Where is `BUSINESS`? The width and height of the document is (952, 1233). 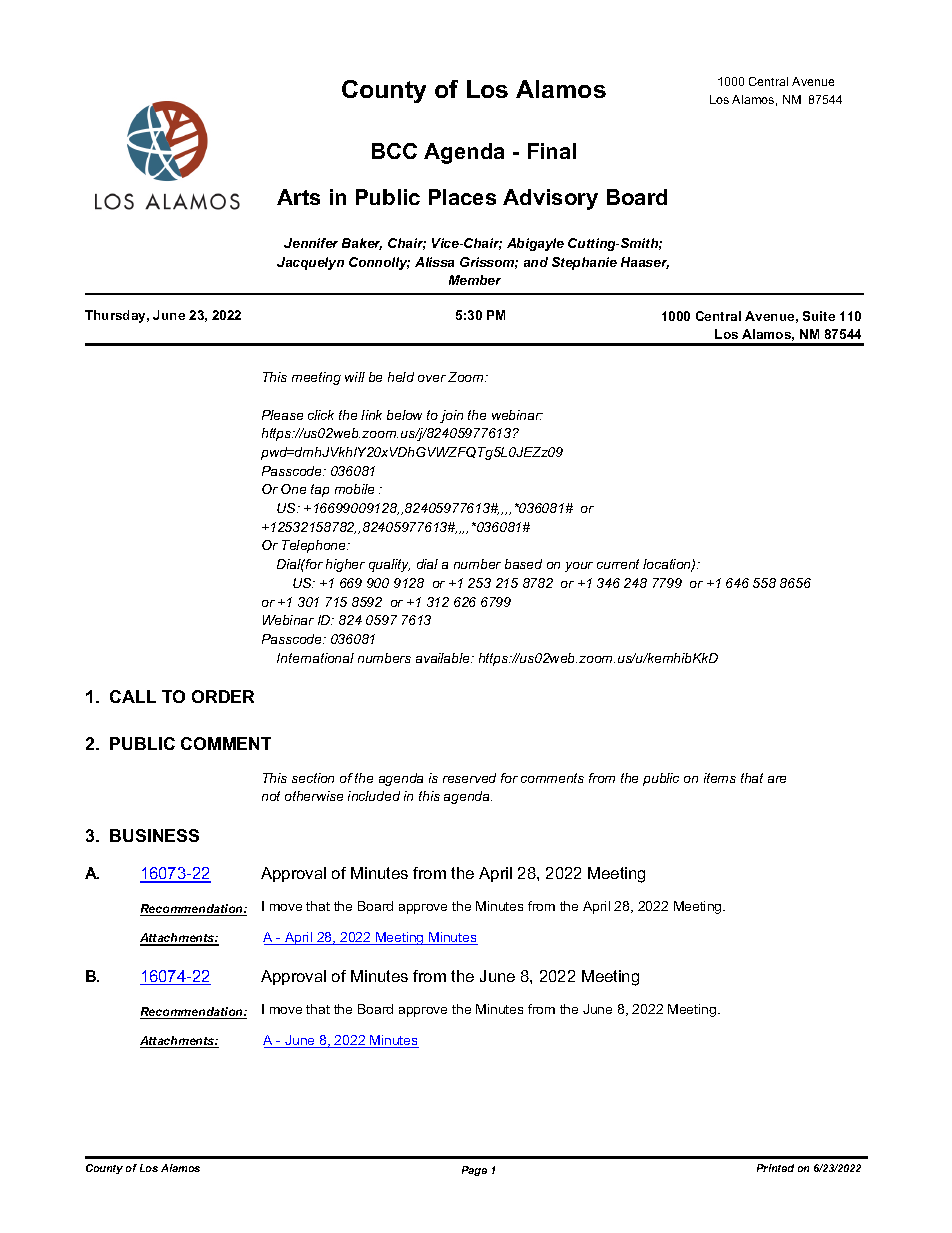 BUSINESS is located at coordinates (154, 835).
